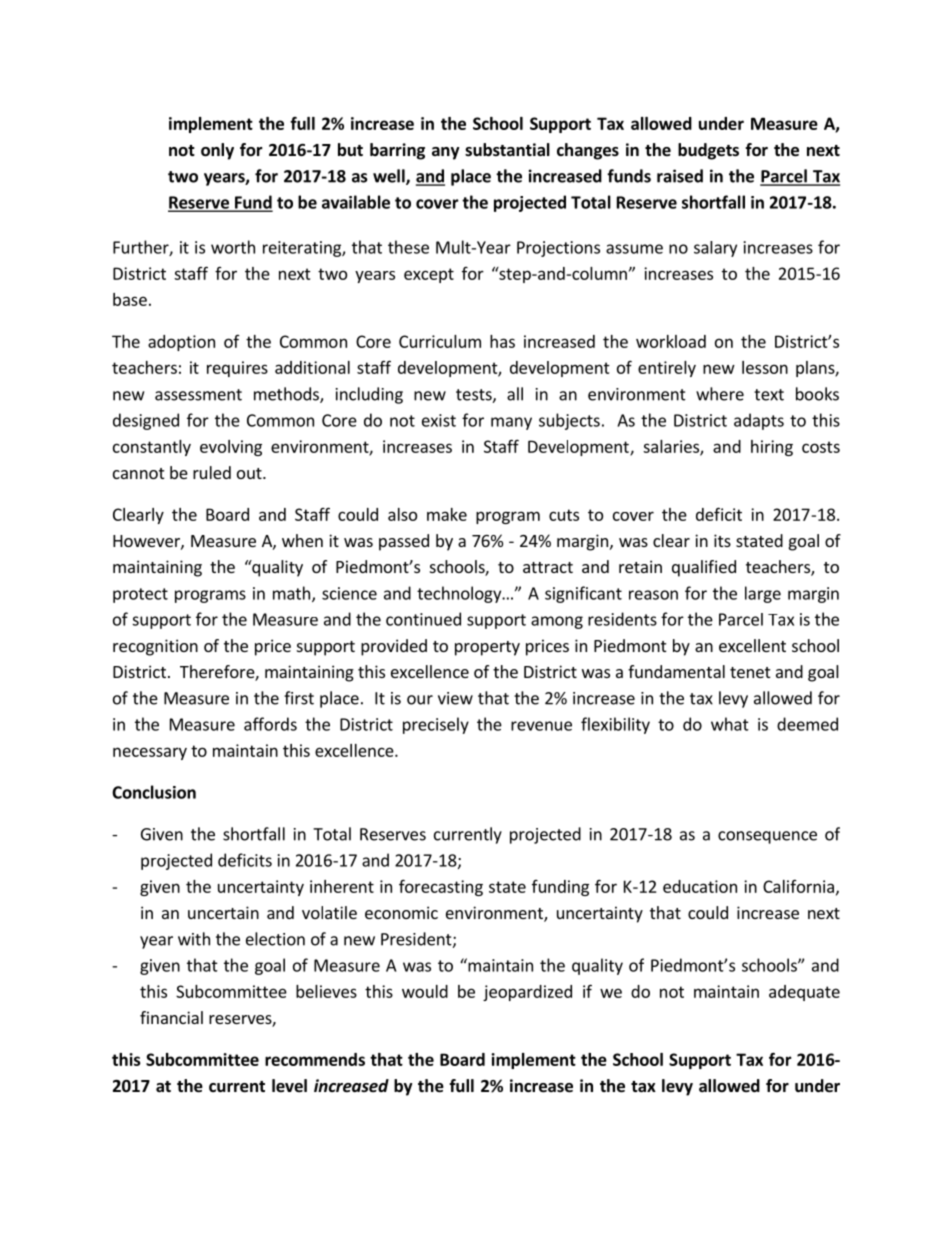 The height and width of the screenshot is (1233, 952). What do you see at coordinates (767, 837) in the screenshot?
I see `consequence` at bounding box center [767, 837].
